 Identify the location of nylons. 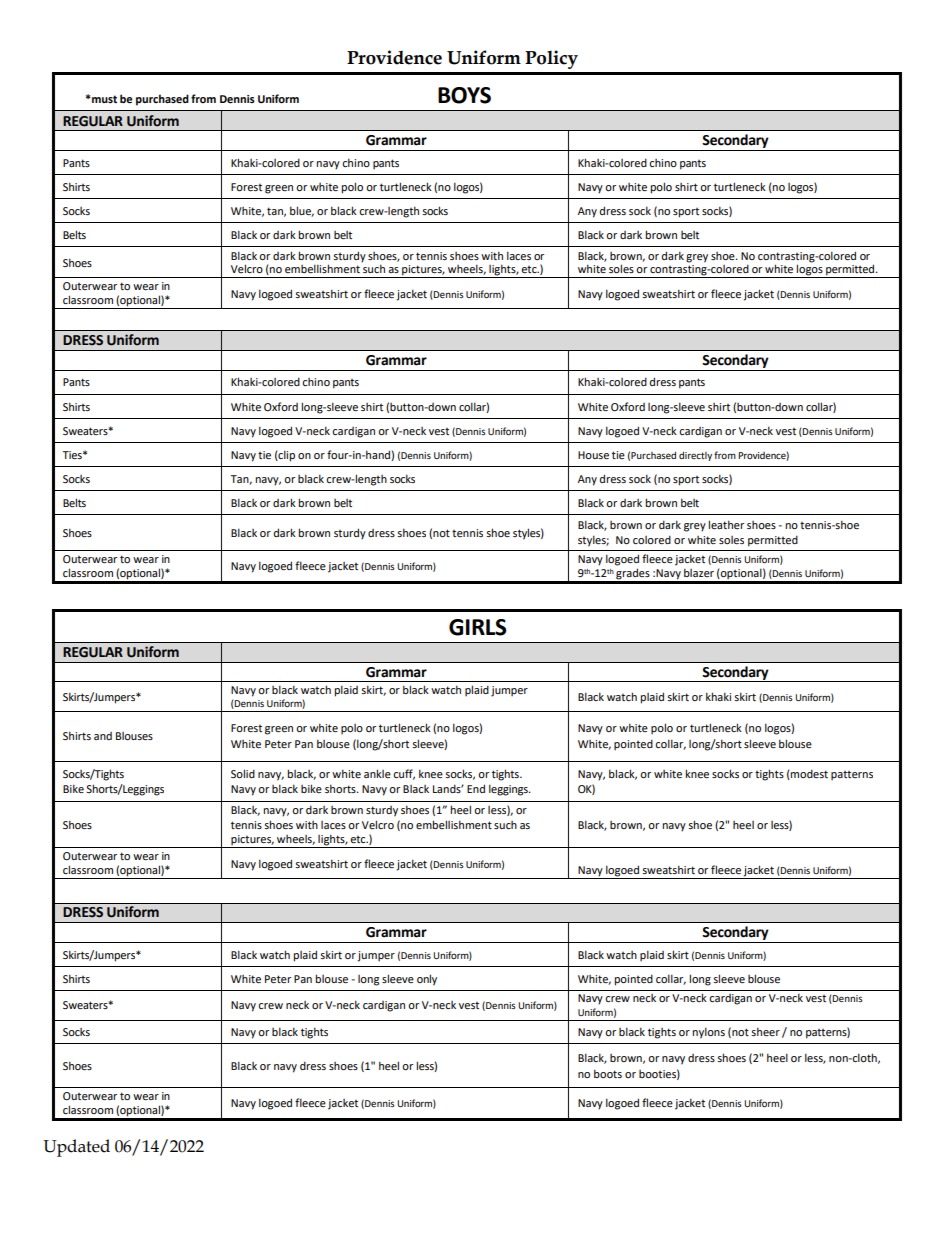
(708, 1033).
